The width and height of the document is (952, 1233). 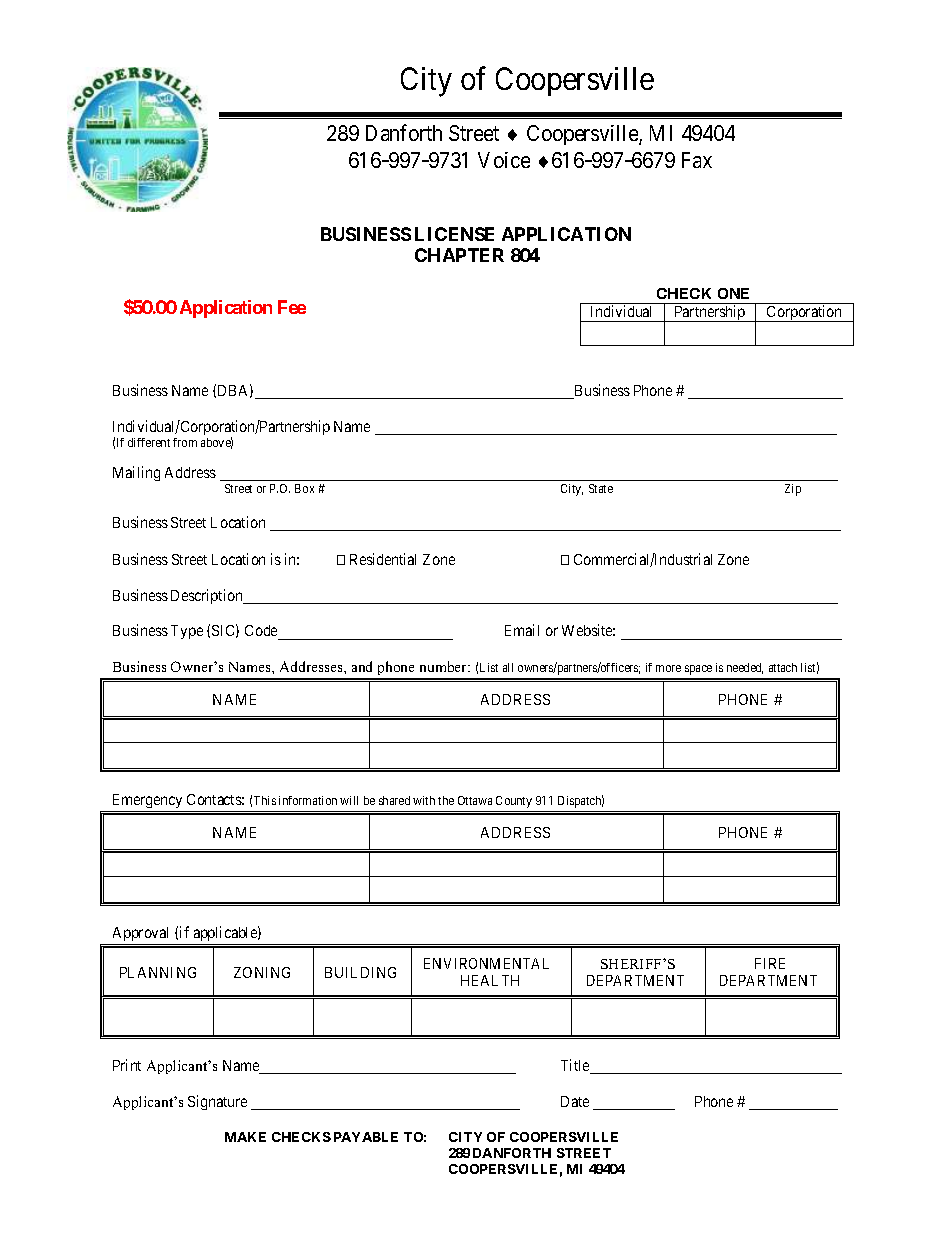 I want to click on Fax, so click(x=697, y=160).
